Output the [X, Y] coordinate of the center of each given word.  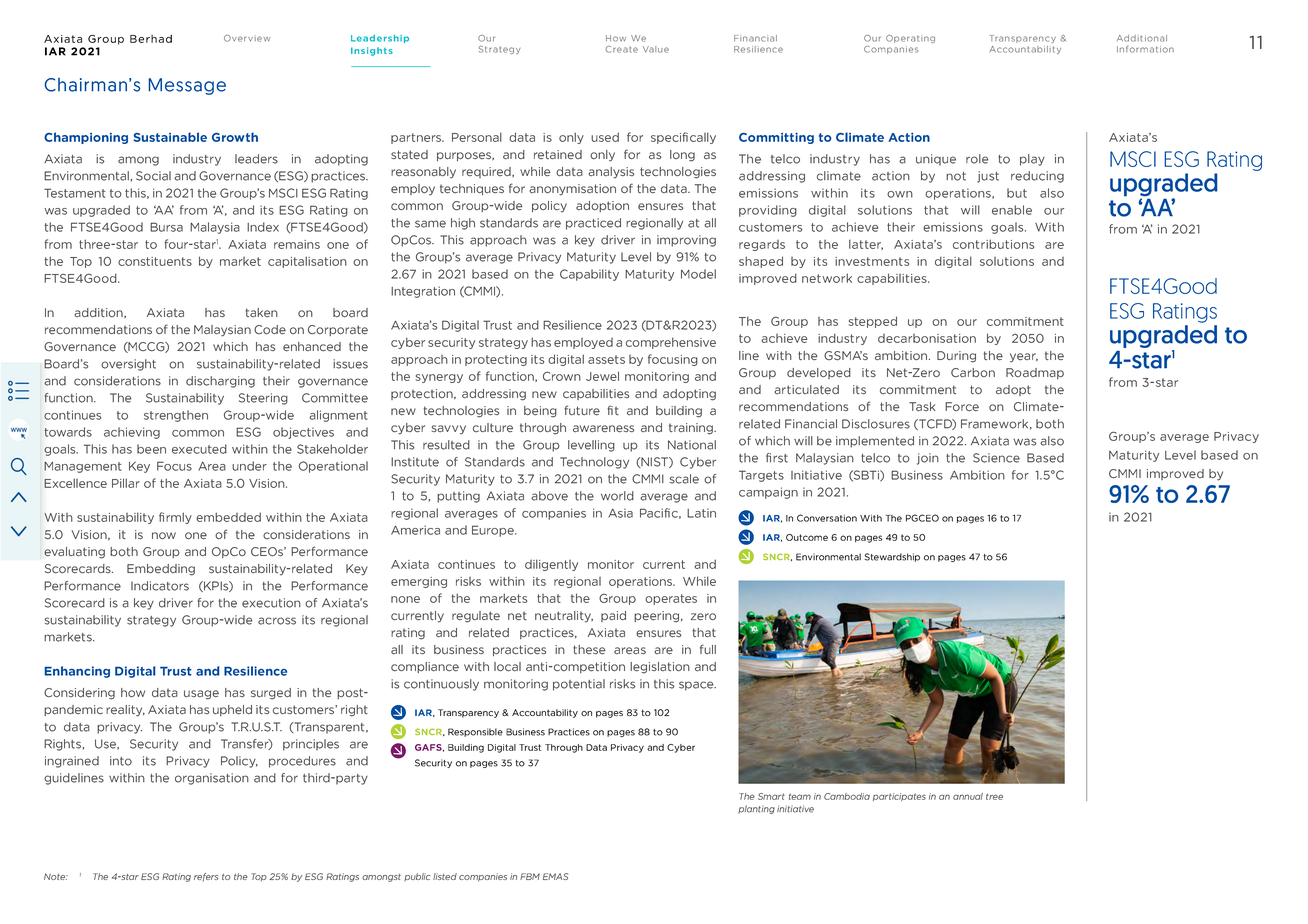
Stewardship [892, 557]
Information [1145, 49]
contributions [993, 244]
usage [201, 695]
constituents [155, 261]
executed [199, 449]
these [589, 650]
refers [206, 877]
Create [622, 49]
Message [187, 86]
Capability [589, 275]
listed [445, 876]
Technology [594, 463]
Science [996, 458]
